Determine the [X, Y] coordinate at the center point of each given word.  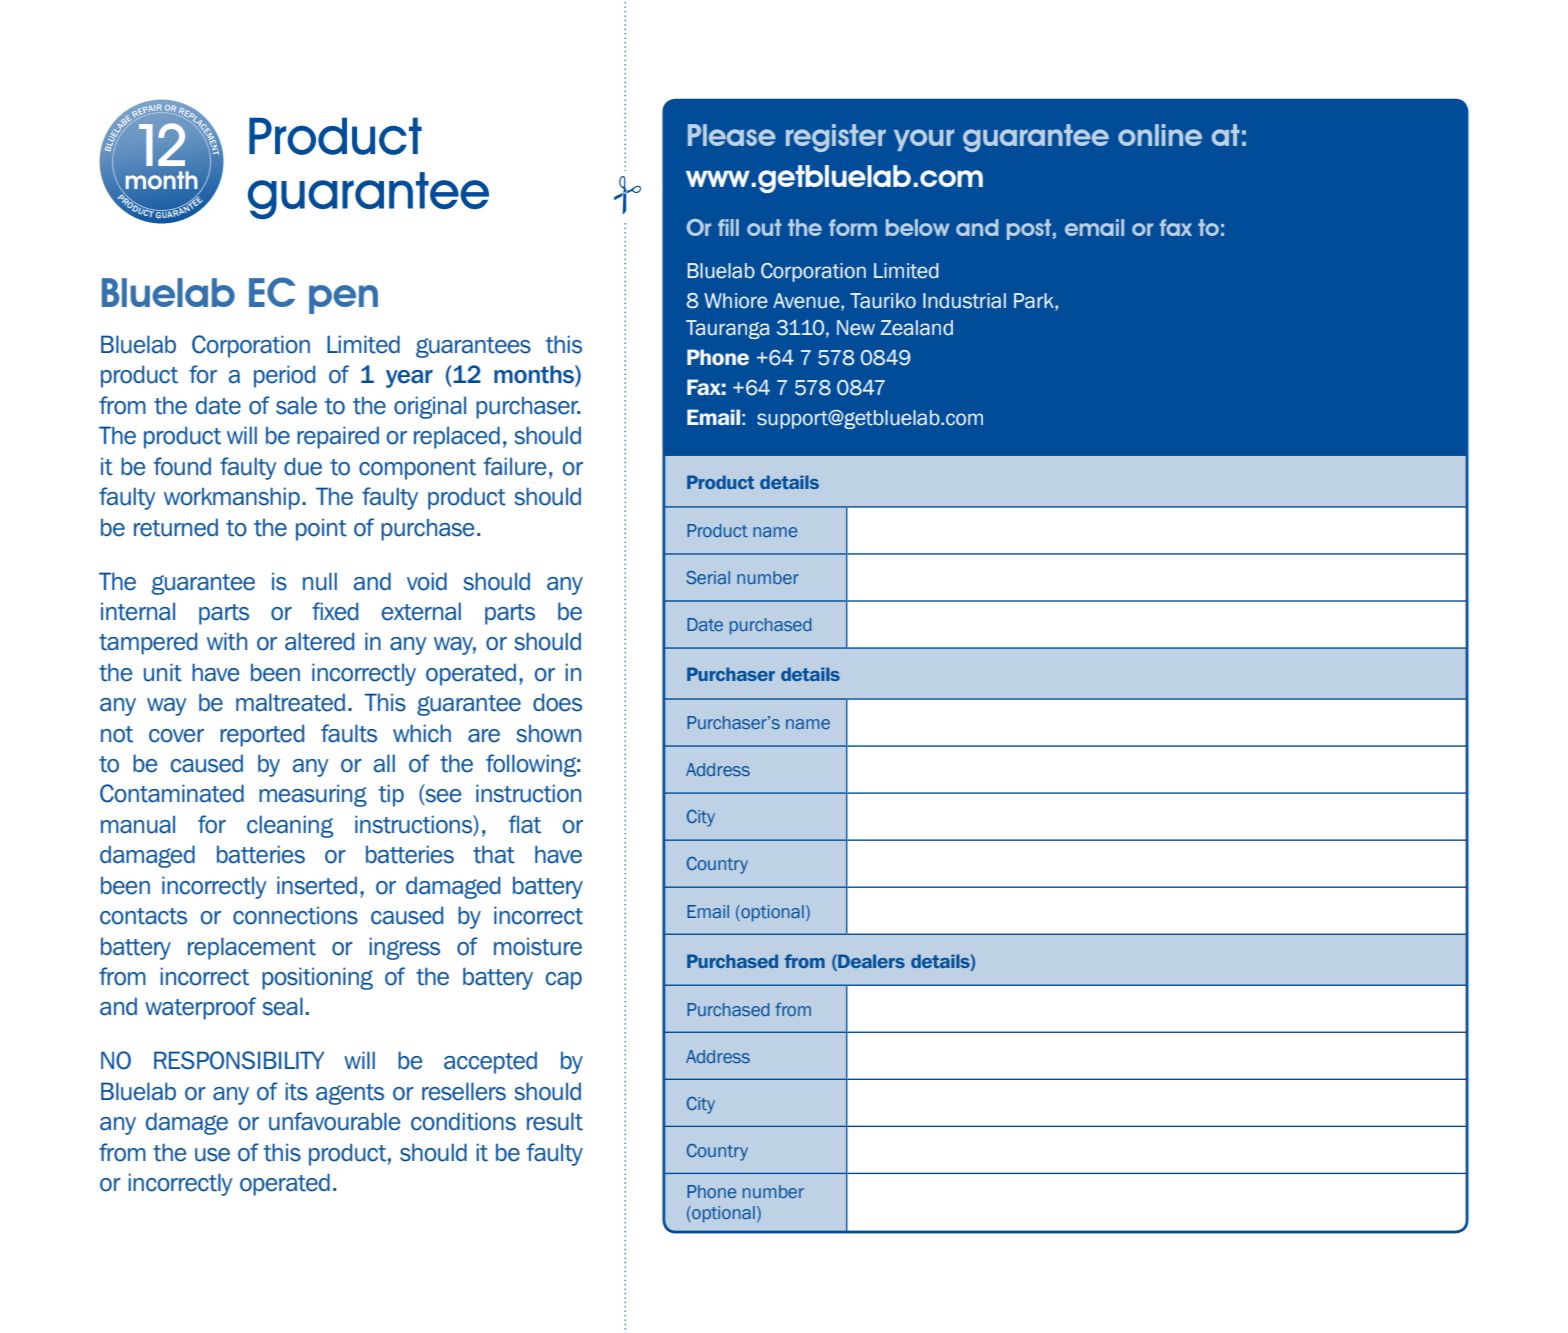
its [296, 1091]
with [227, 641]
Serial [708, 577]
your [924, 140]
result [555, 1121]
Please [732, 135]
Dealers [870, 961]
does [557, 702]
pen [343, 299]
